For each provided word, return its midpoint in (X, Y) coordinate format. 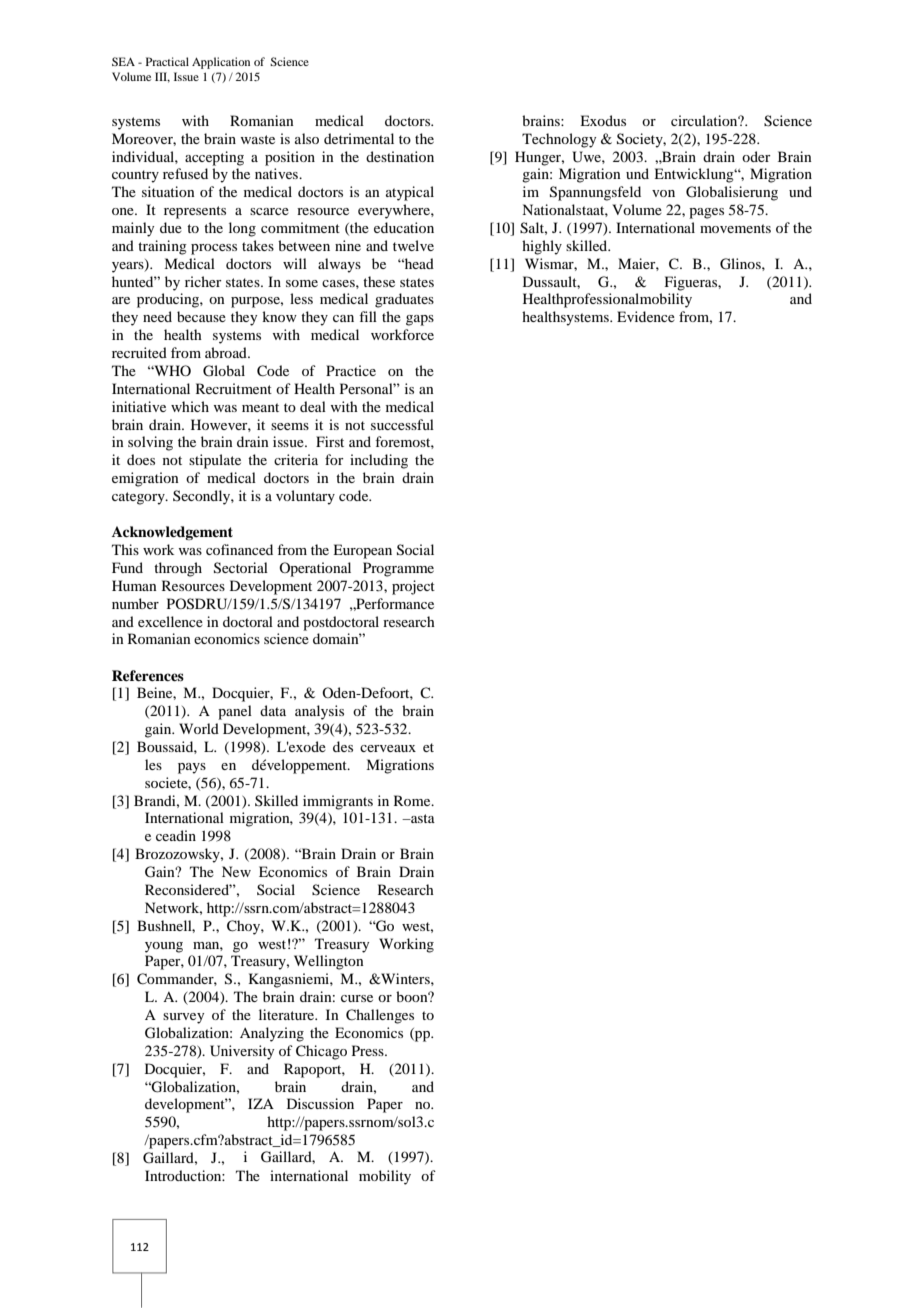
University (242, 1052)
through (178, 569)
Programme (398, 569)
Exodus (603, 120)
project (413, 587)
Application (221, 63)
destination (400, 156)
